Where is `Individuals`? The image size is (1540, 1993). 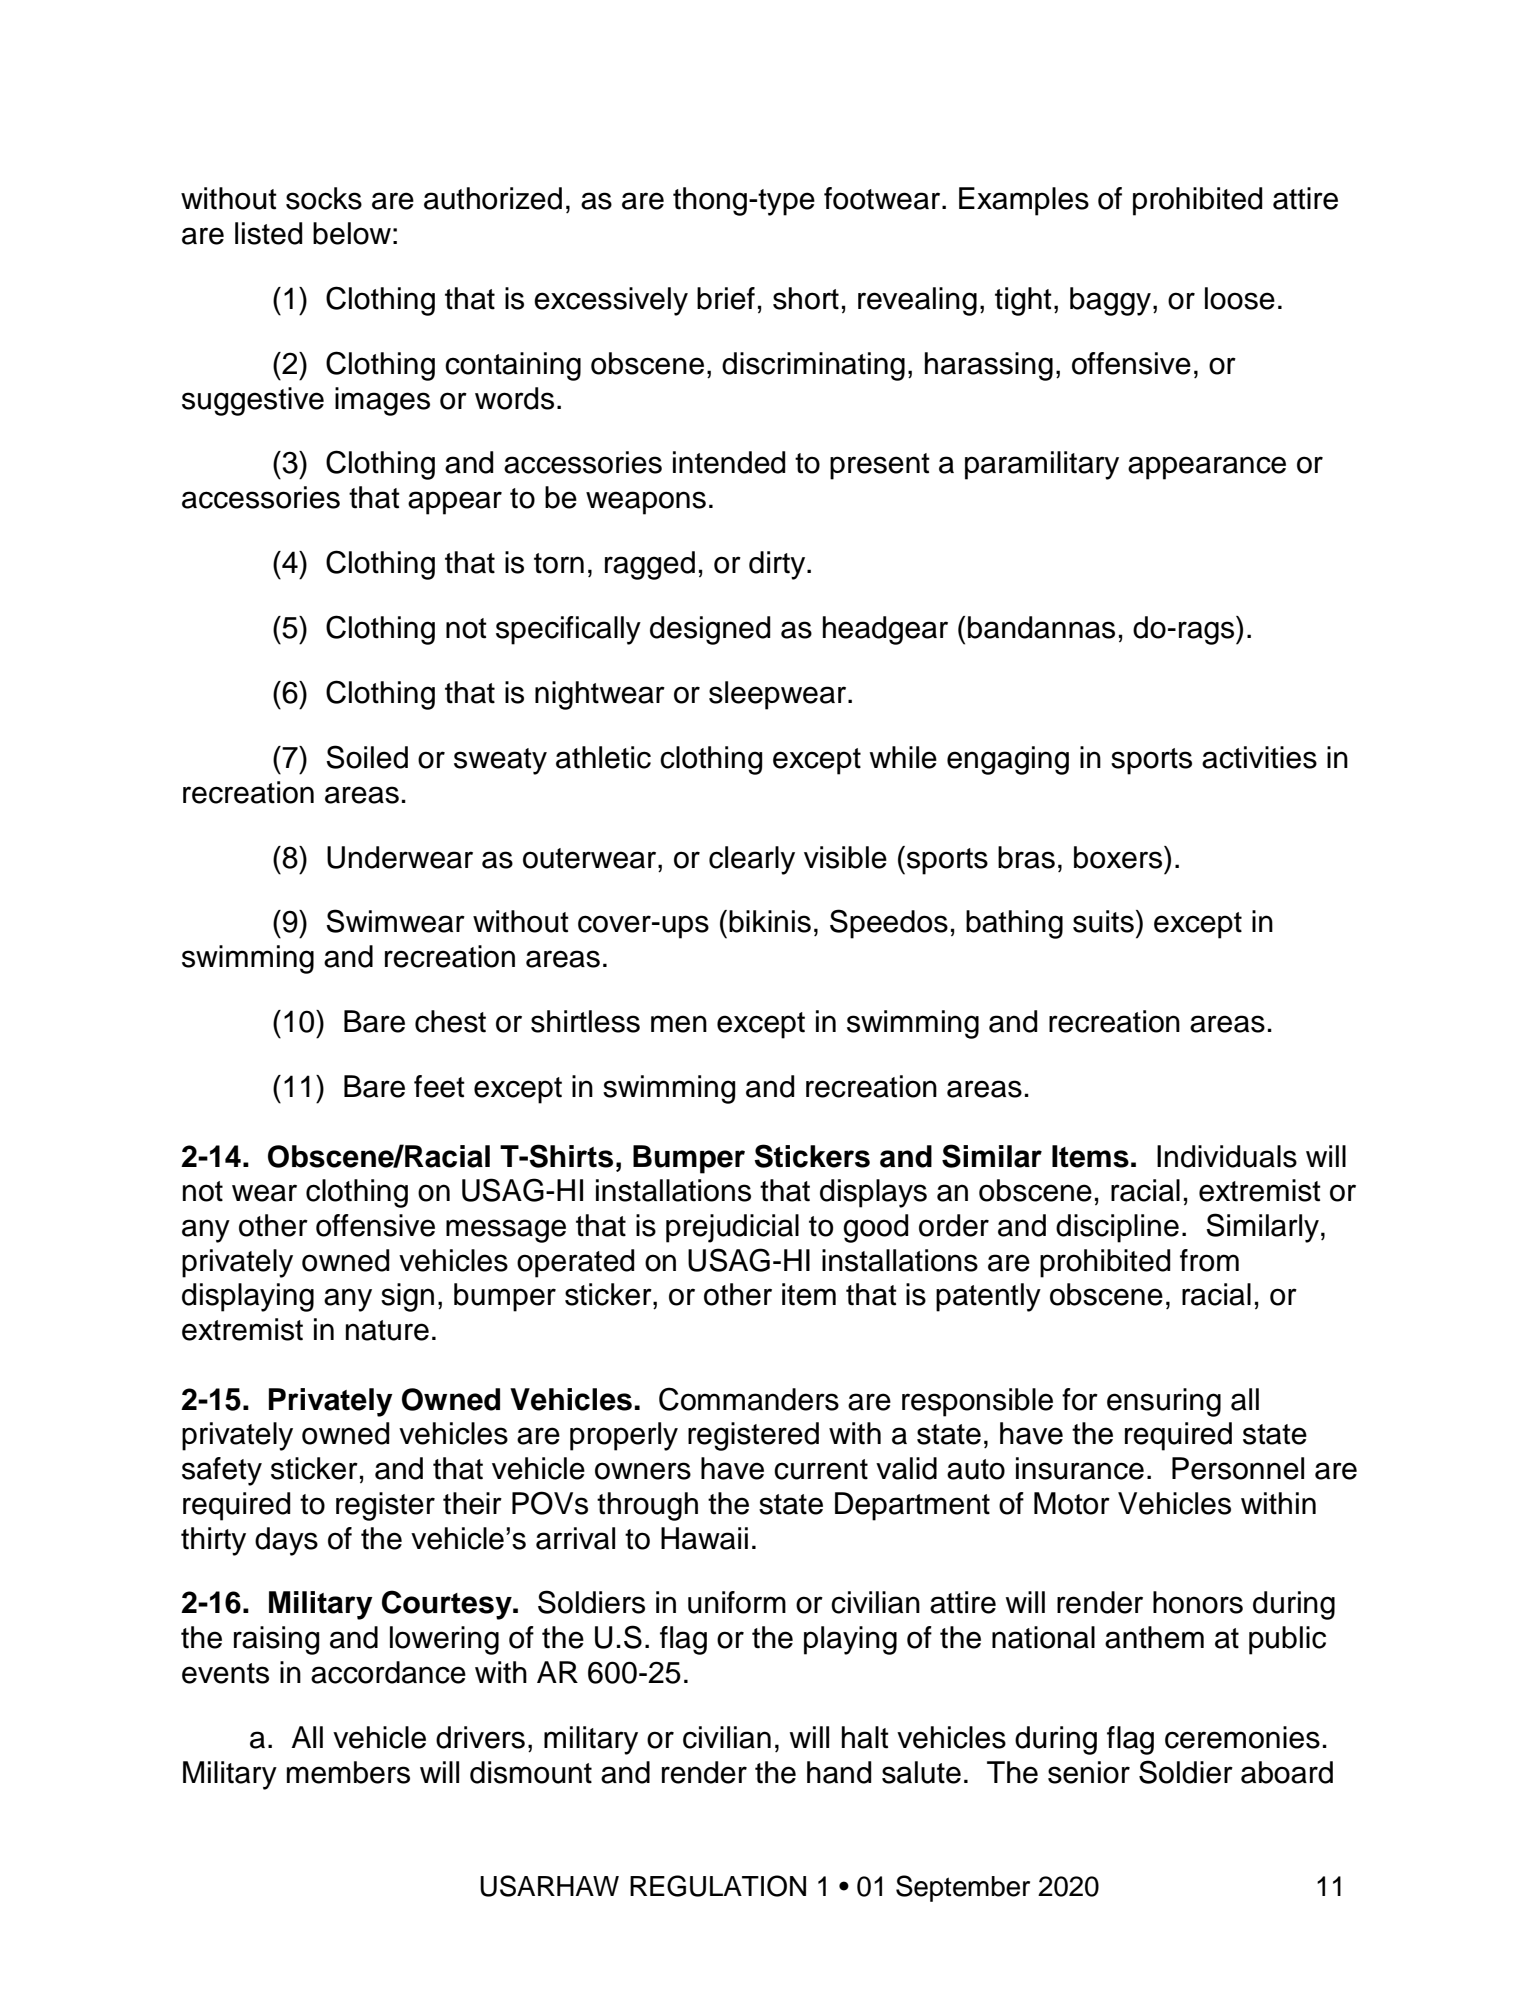
Individuals is located at coordinates (1227, 1156).
